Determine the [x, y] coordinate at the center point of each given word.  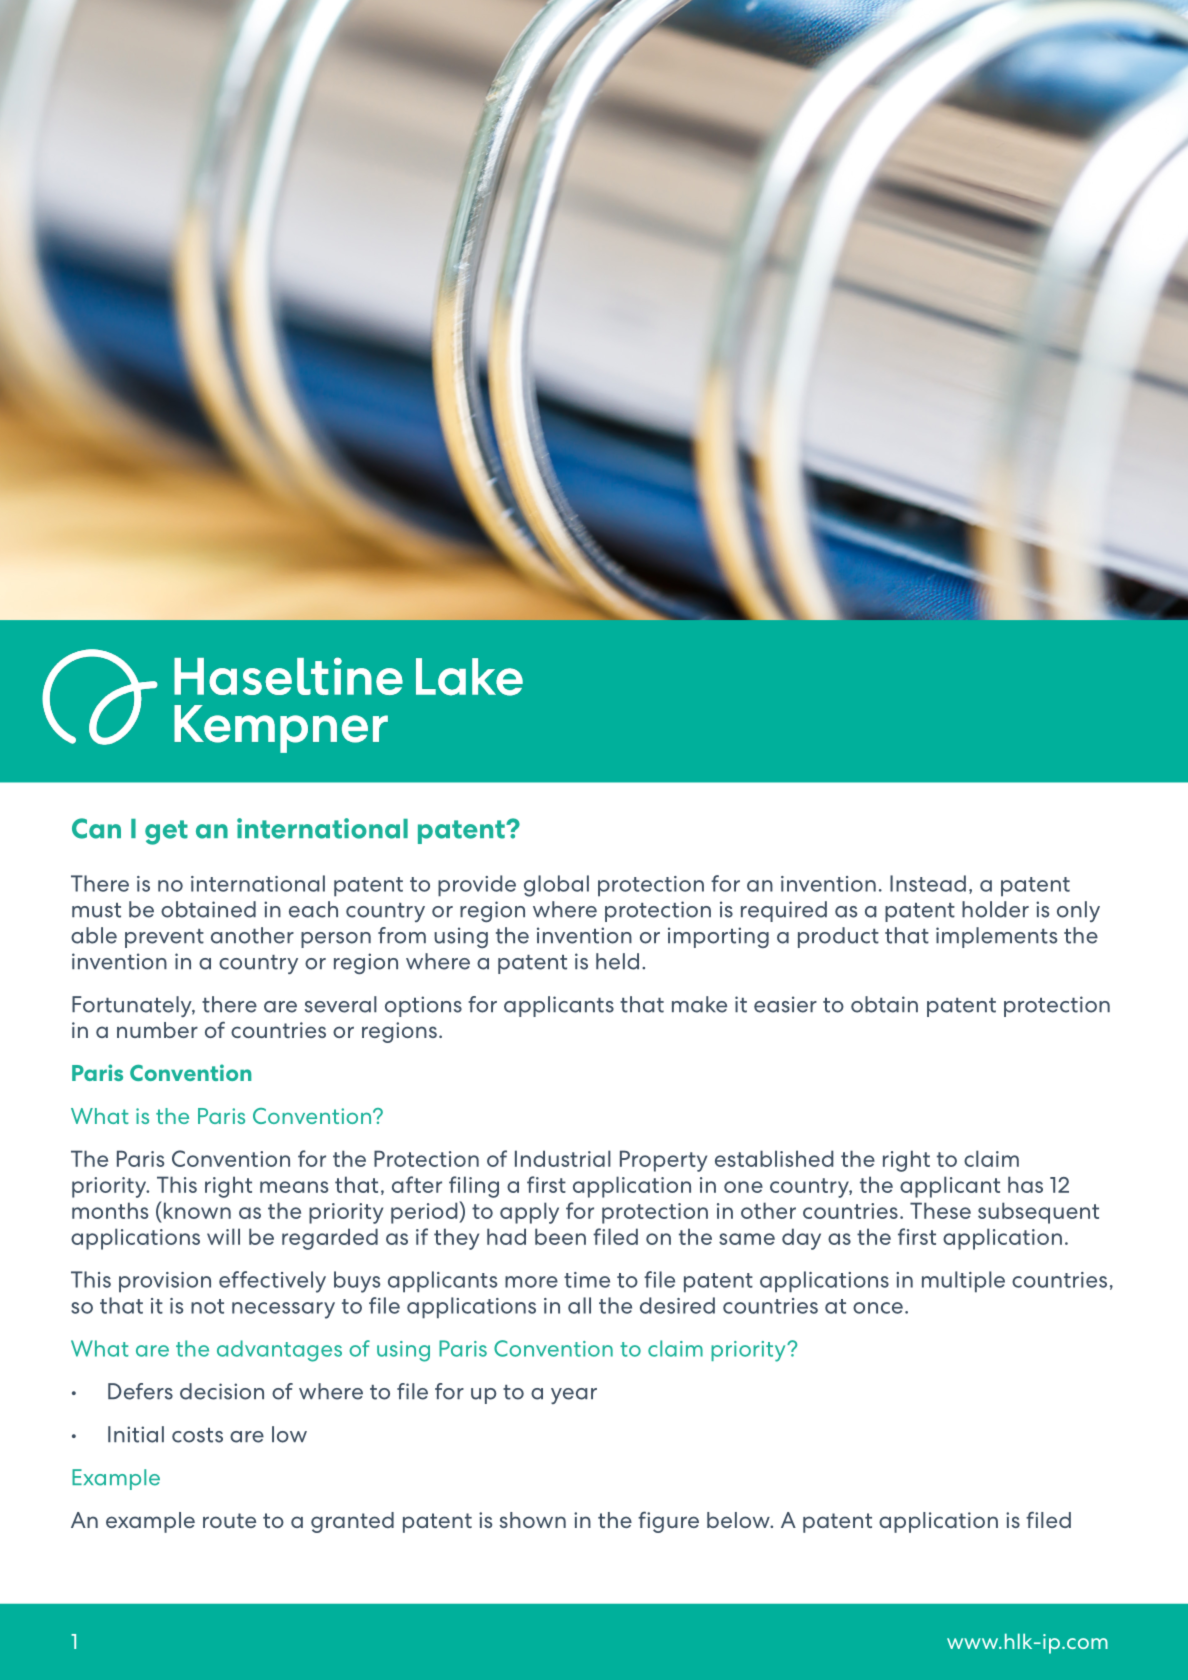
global [556, 886]
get [166, 832]
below [739, 1520]
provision [165, 1282]
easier [785, 1004]
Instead [928, 883]
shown [533, 1520]
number [157, 1030]
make [699, 1004]
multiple [963, 1282]
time [587, 1280]
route [229, 1520]
